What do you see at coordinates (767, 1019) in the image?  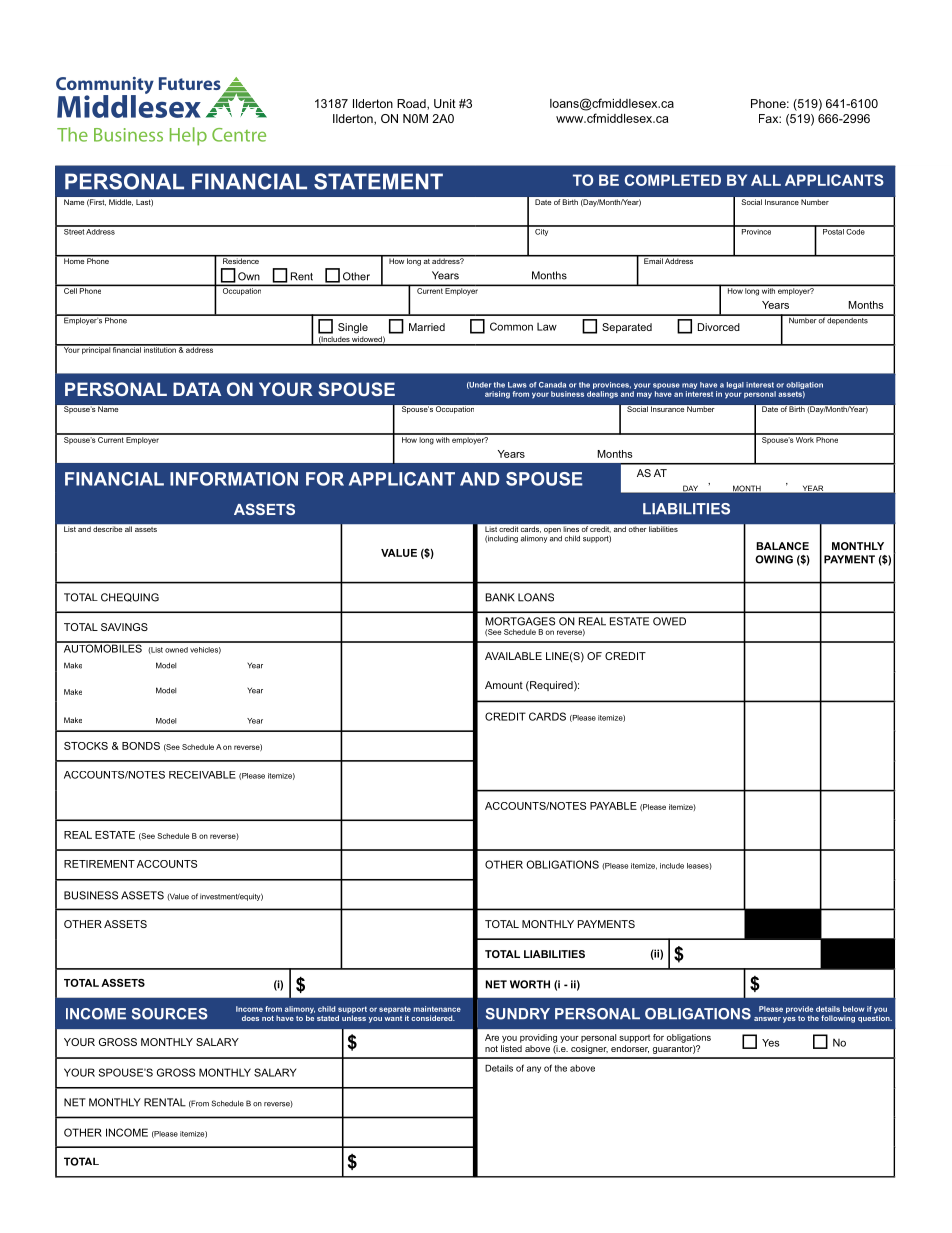 I see `answer` at bounding box center [767, 1019].
